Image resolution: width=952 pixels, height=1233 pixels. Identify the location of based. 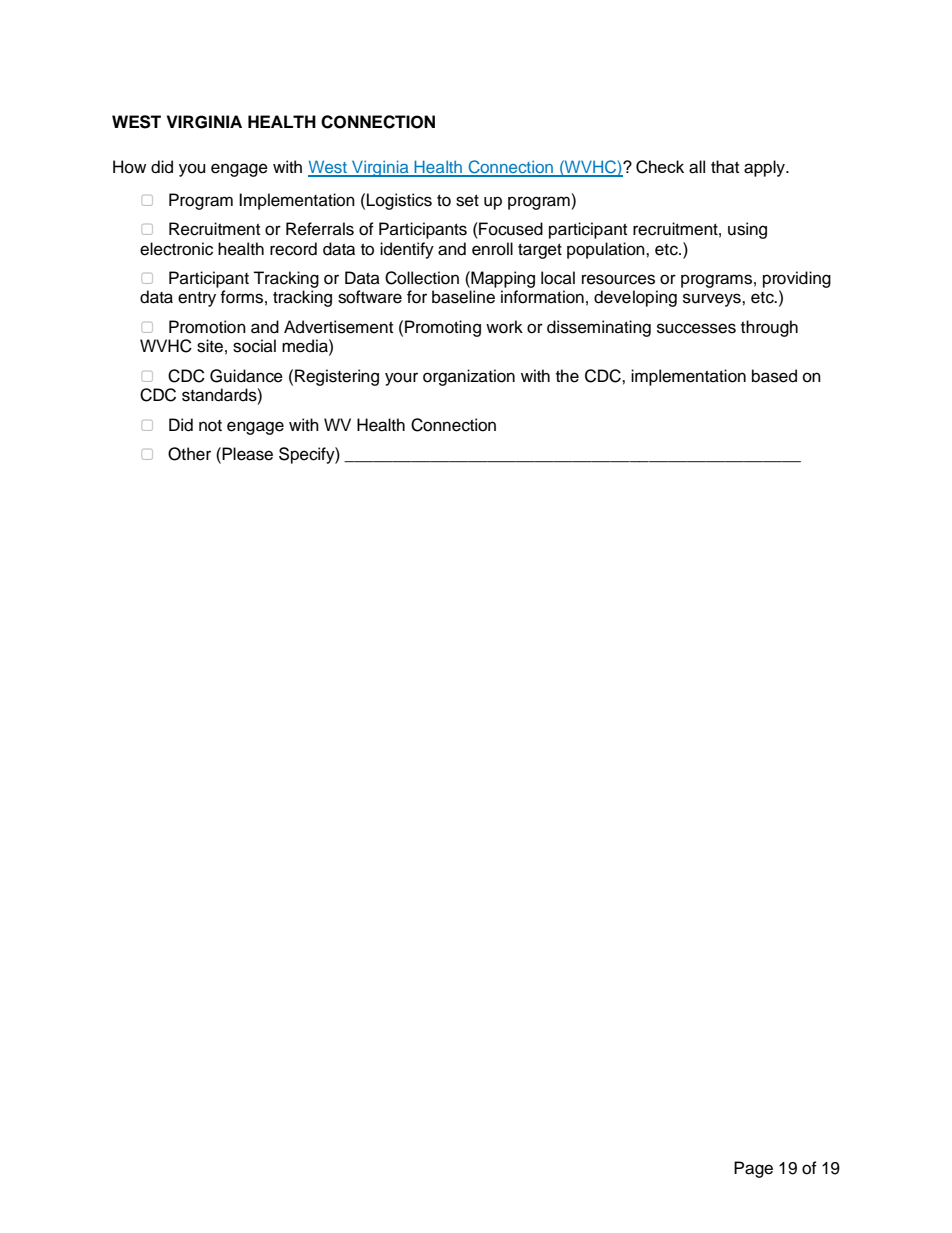
(774, 376).
